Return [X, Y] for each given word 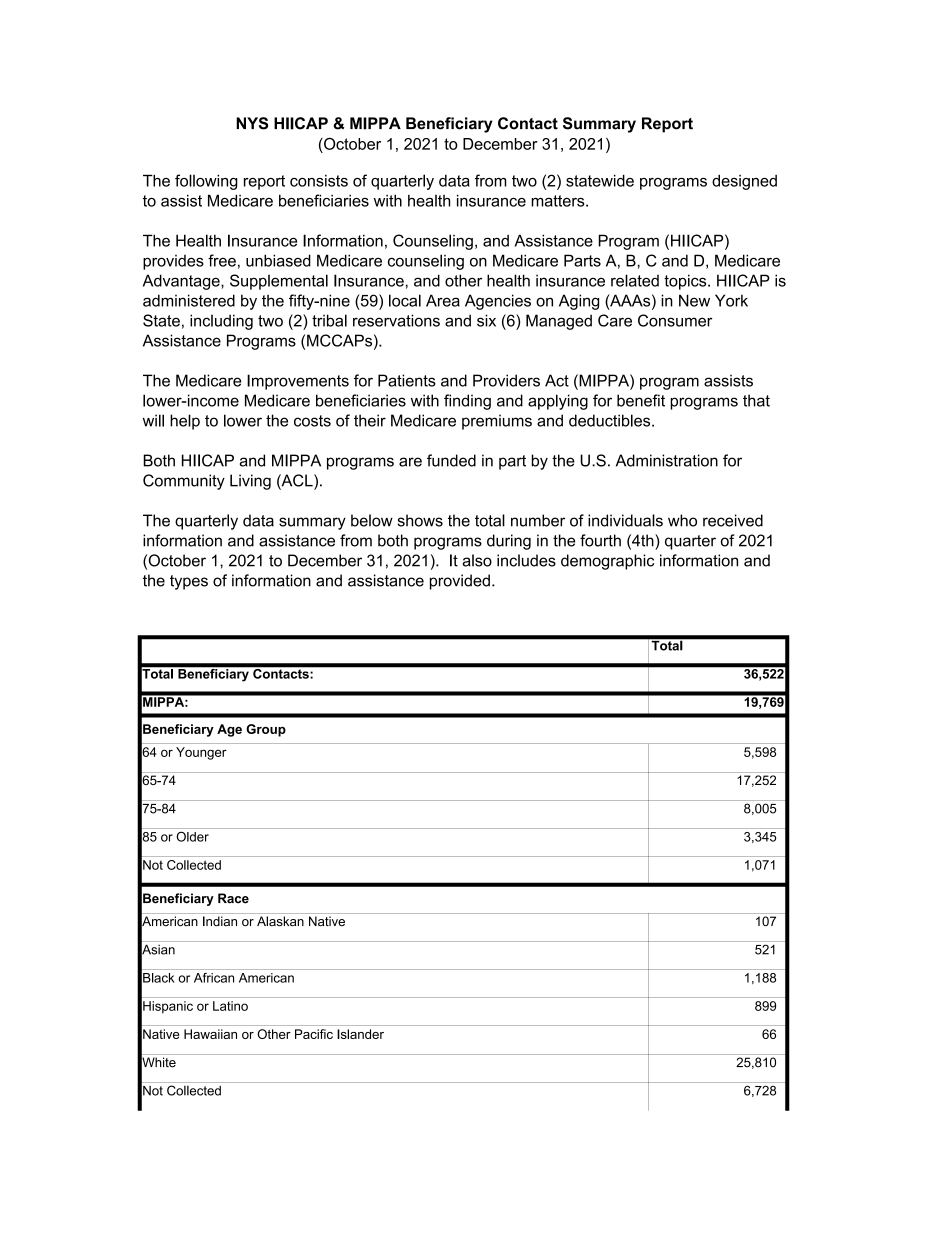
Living [250, 482]
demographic [607, 562]
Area [443, 300]
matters [559, 201]
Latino [230, 1006]
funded [451, 460]
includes [526, 560]
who [682, 520]
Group [266, 730]
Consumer [675, 320]
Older [192, 836]
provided [460, 582]
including [221, 322]
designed [744, 182]
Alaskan [280, 921]
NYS [252, 123]
